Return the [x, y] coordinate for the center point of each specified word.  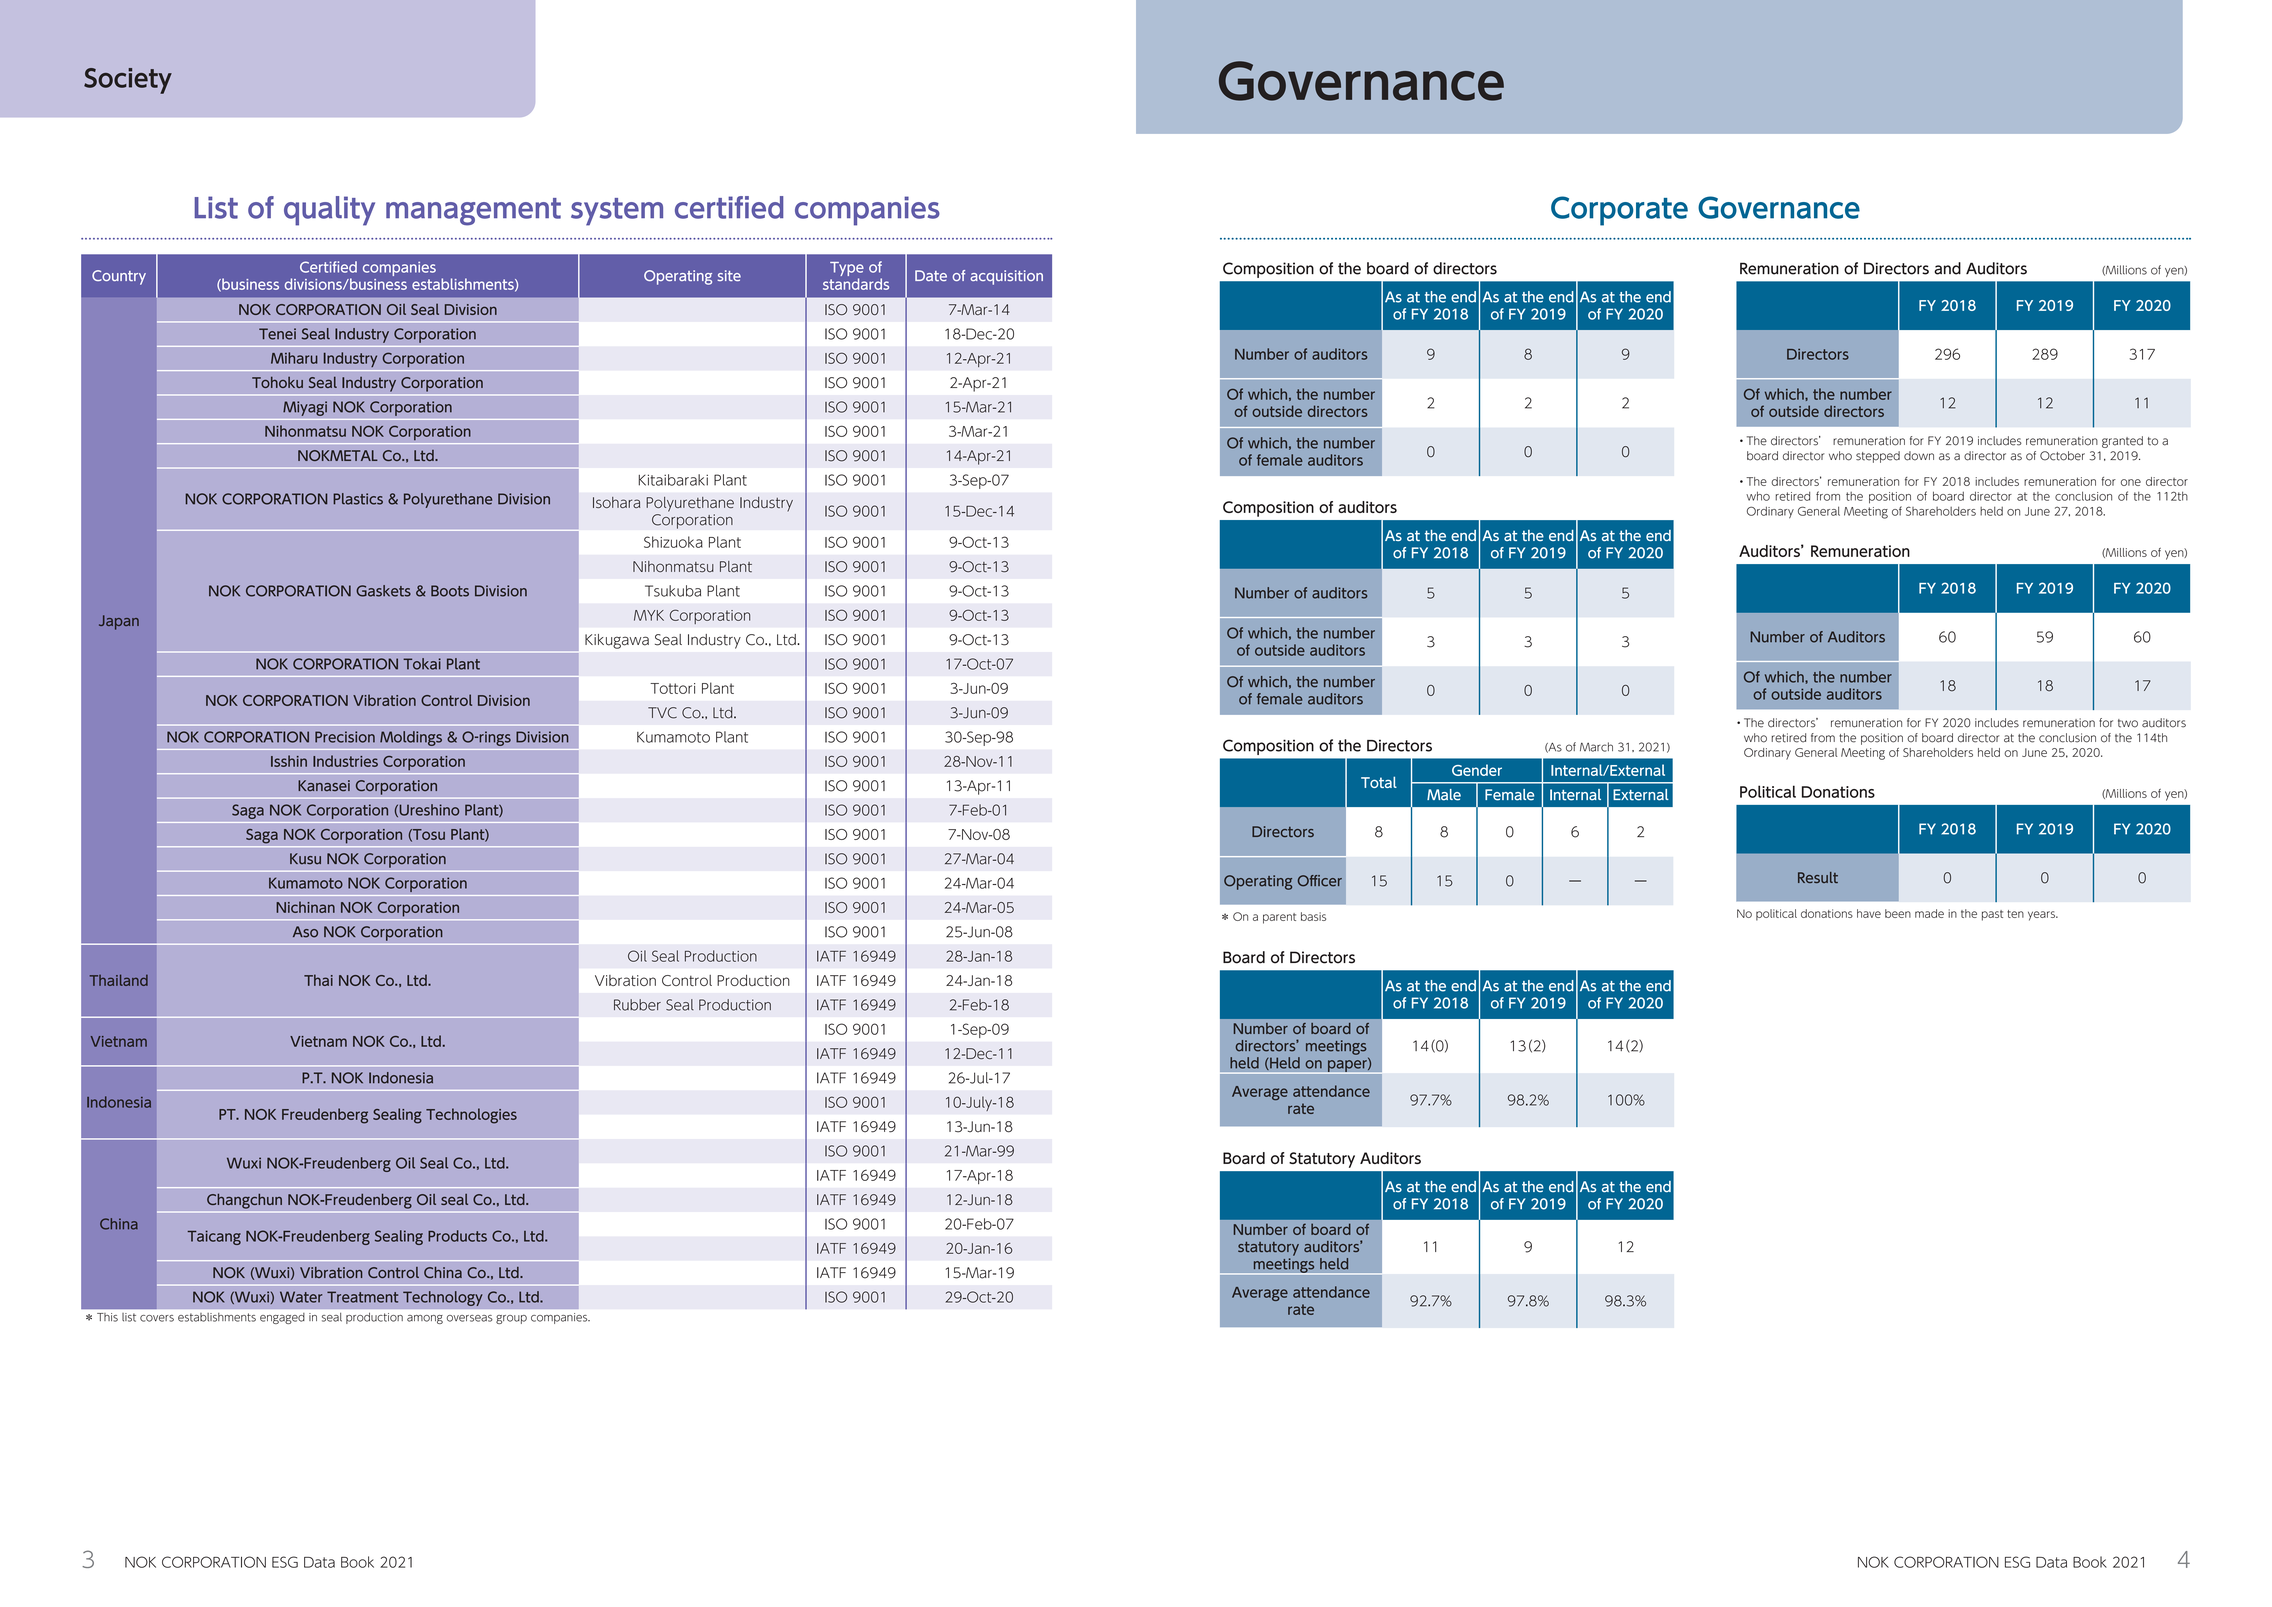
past [1992, 915]
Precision [345, 737]
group [511, 1319]
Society [128, 81]
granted [2122, 442]
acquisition [1006, 277]
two [2128, 723]
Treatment [362, 1297]
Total [1379, 782]
